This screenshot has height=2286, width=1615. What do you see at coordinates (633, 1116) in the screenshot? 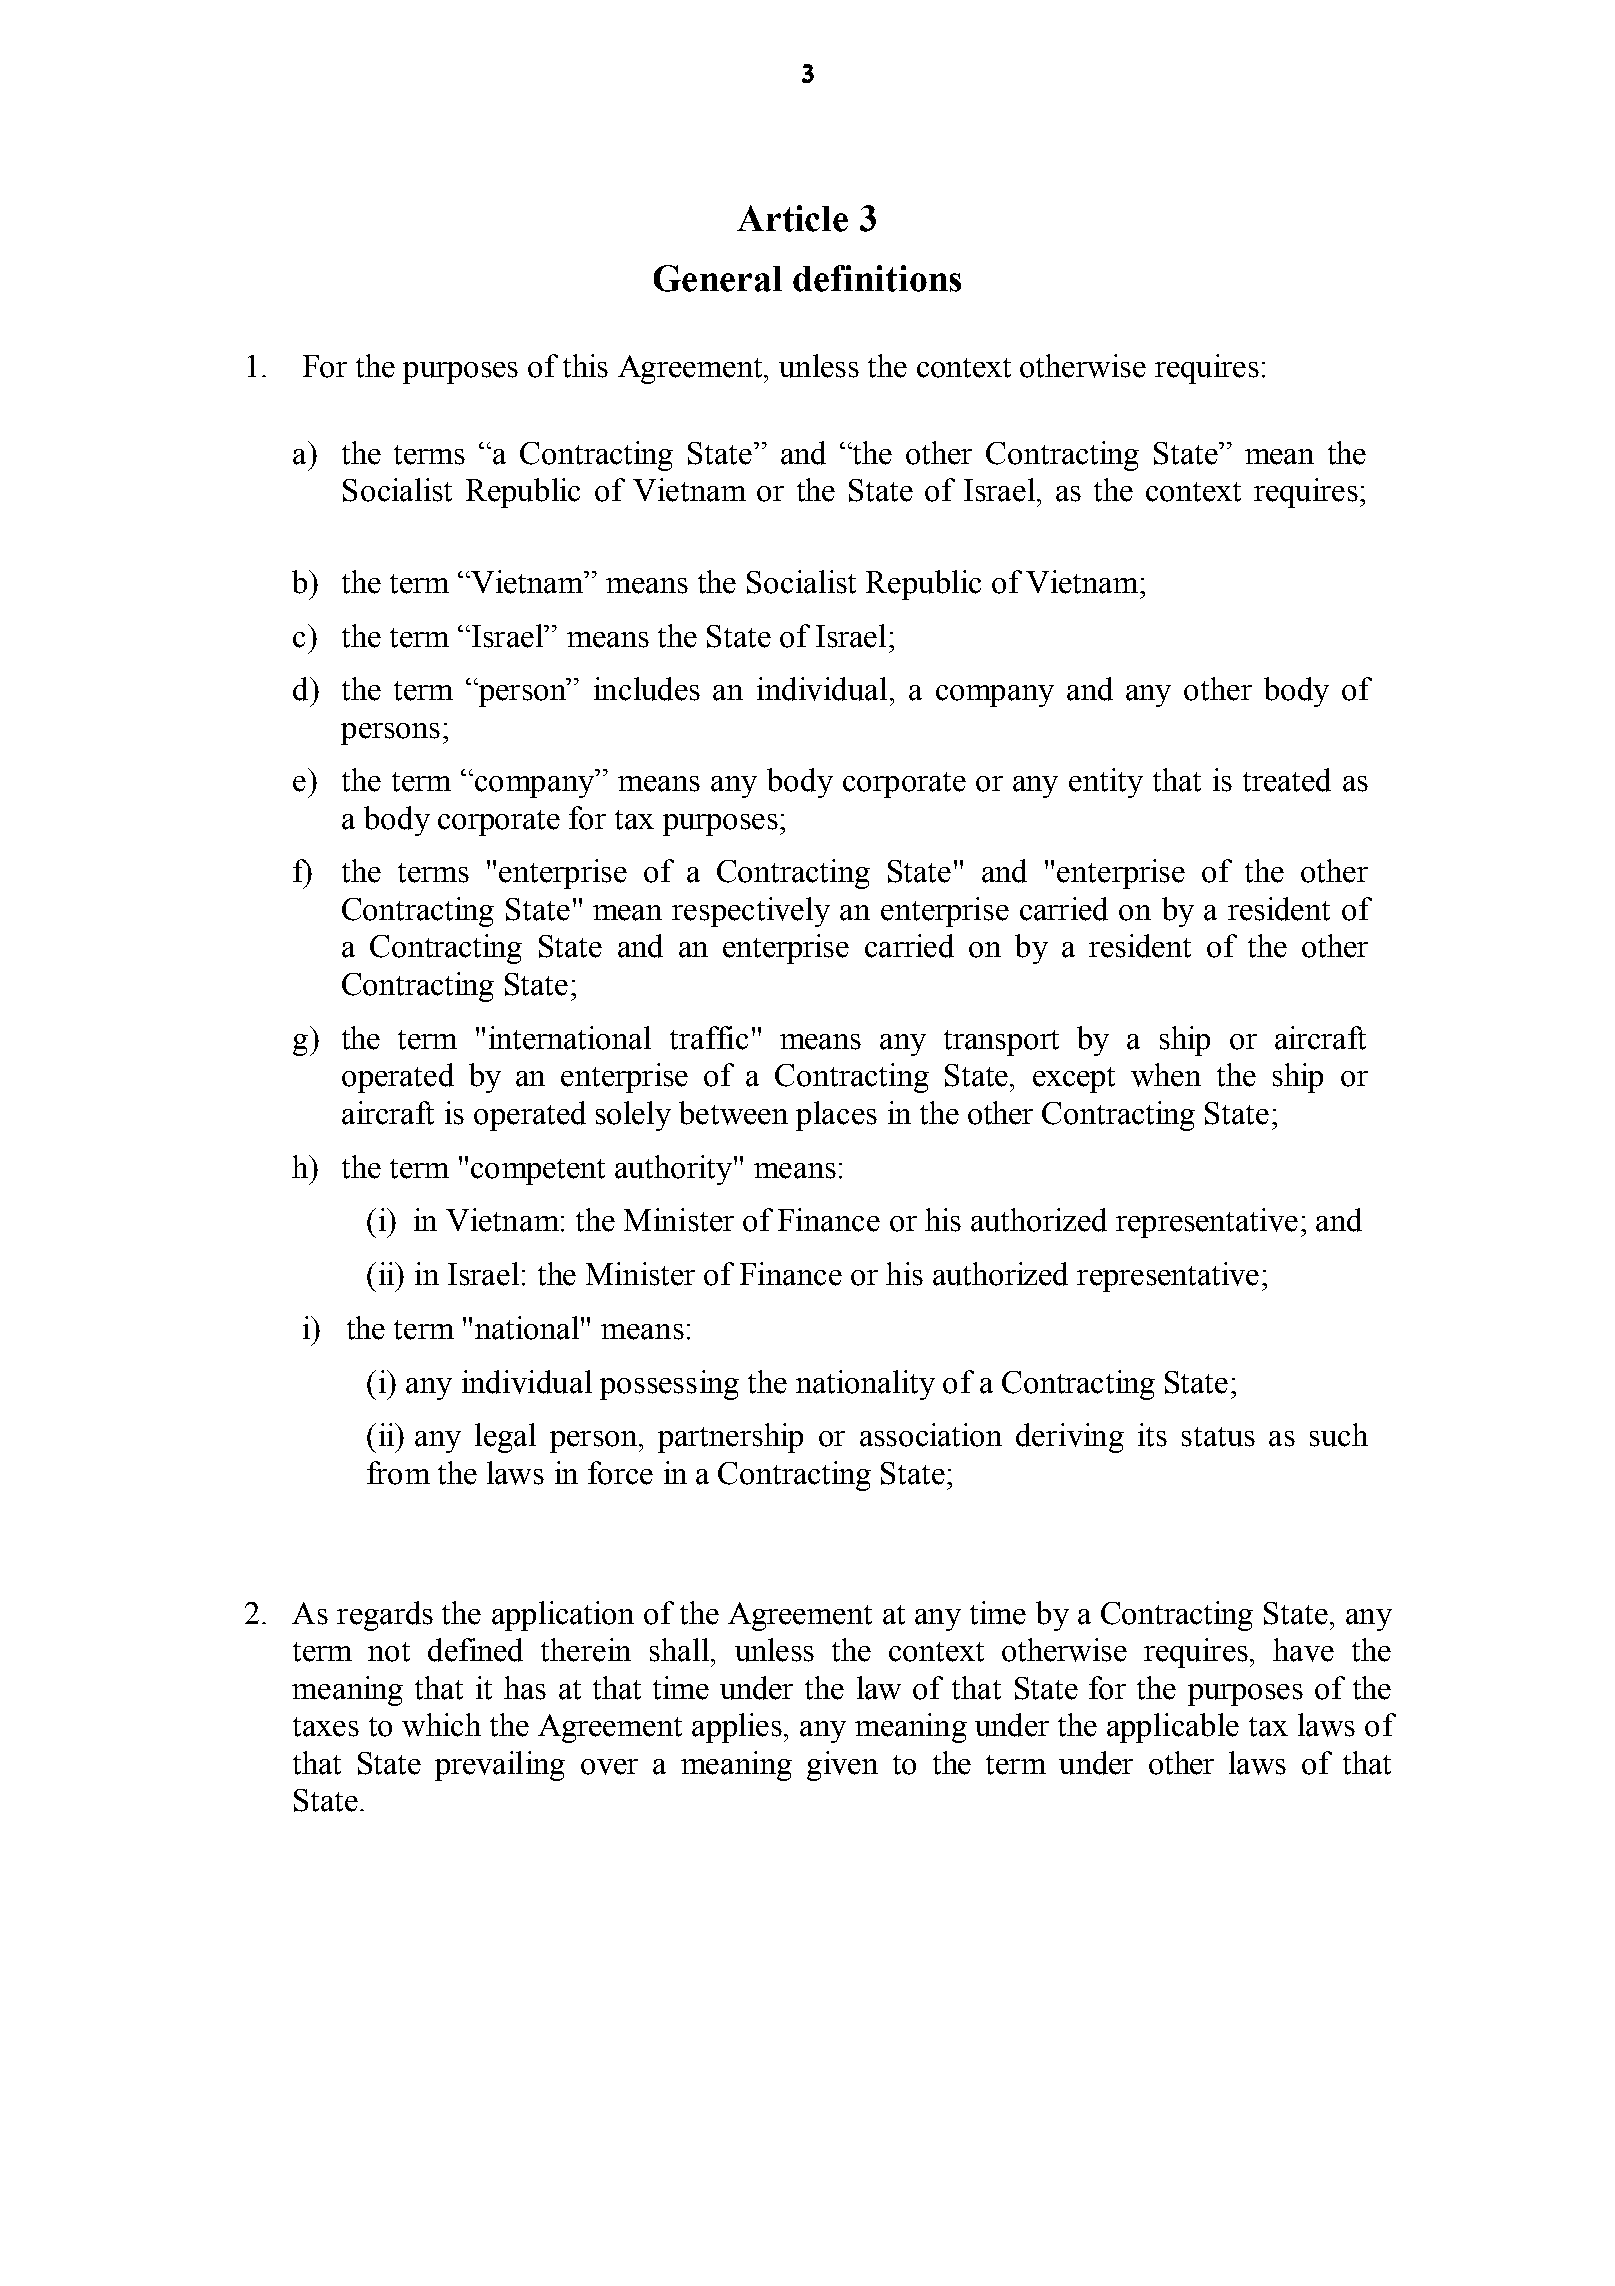
I see `solely` at bounding box center [633, 1116].
